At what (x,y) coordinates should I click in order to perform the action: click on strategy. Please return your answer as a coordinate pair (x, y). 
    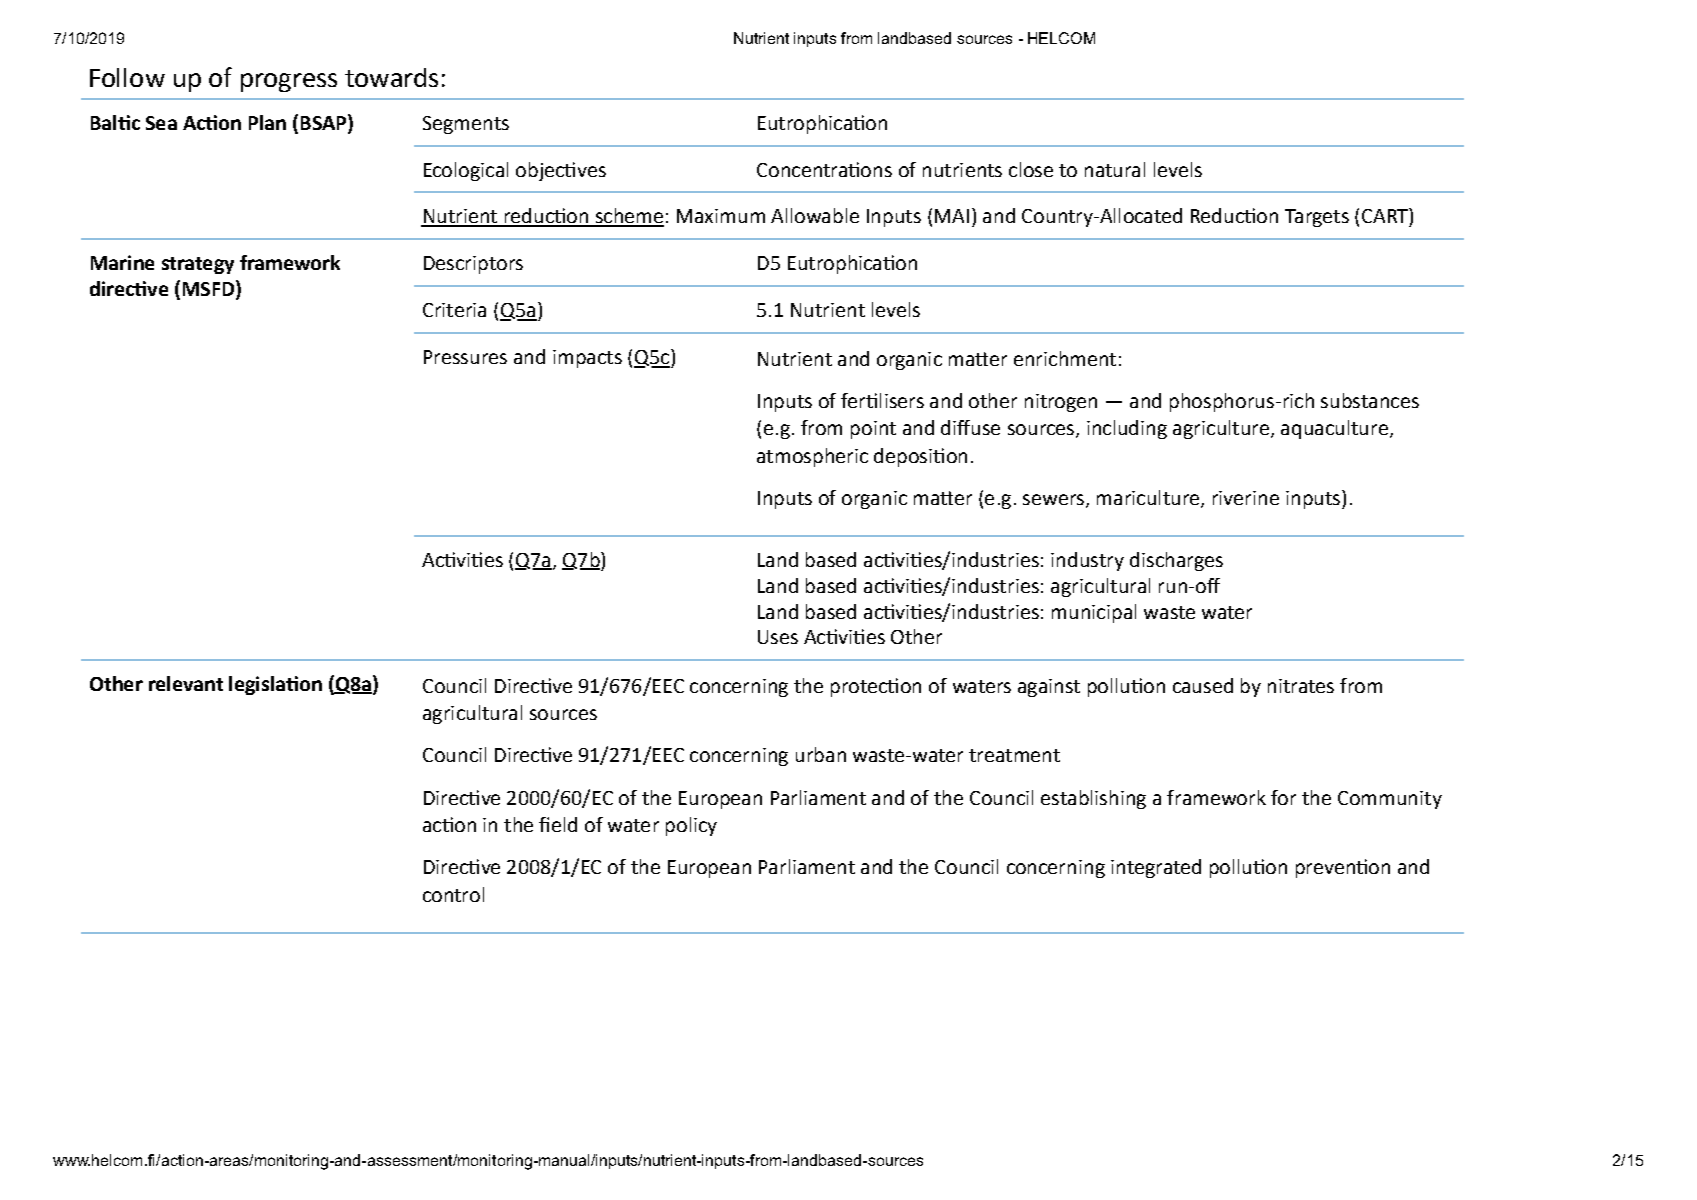
    Looking at the image, I should click on (198, 265).
